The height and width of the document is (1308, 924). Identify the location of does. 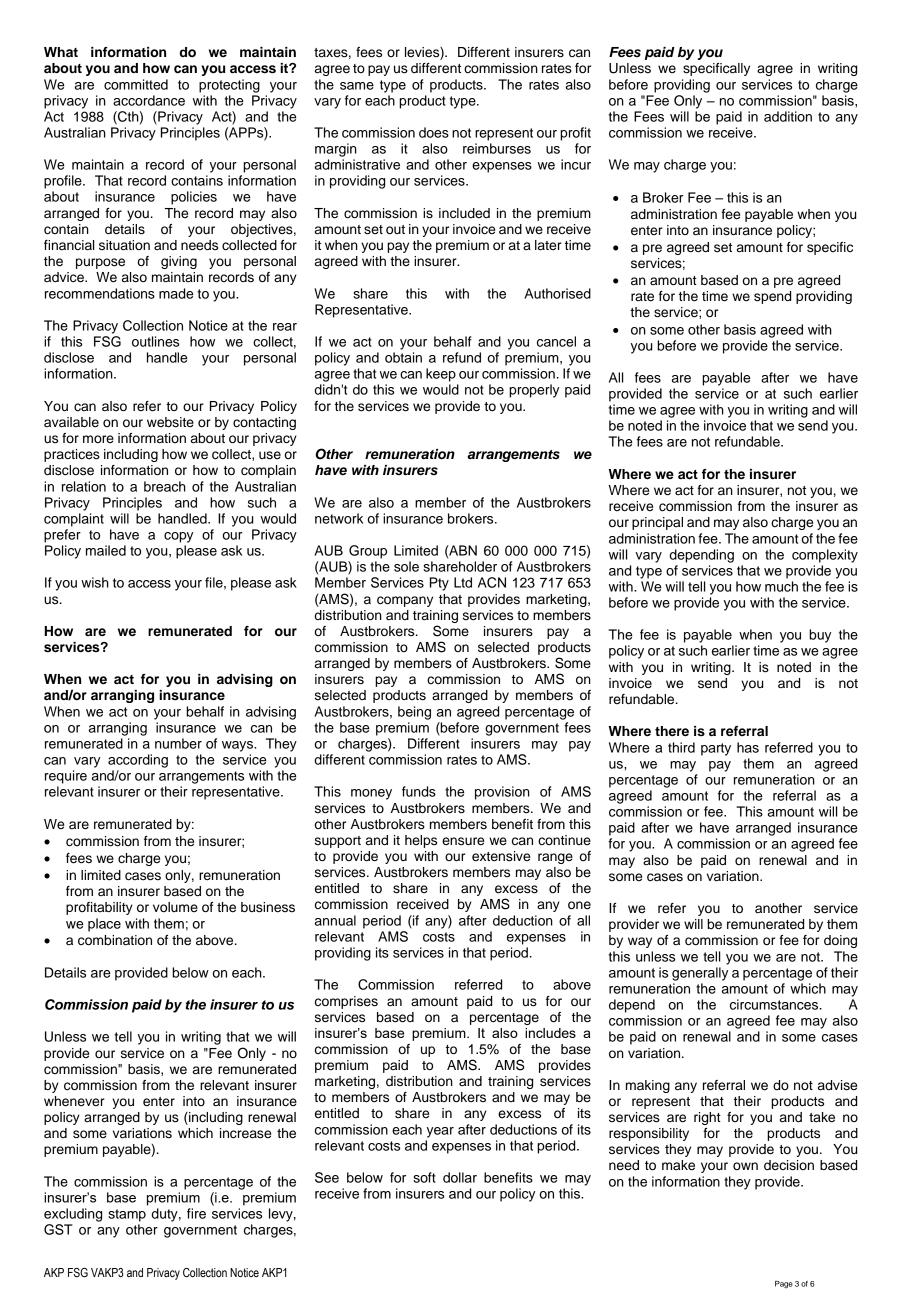
(434, 132).
